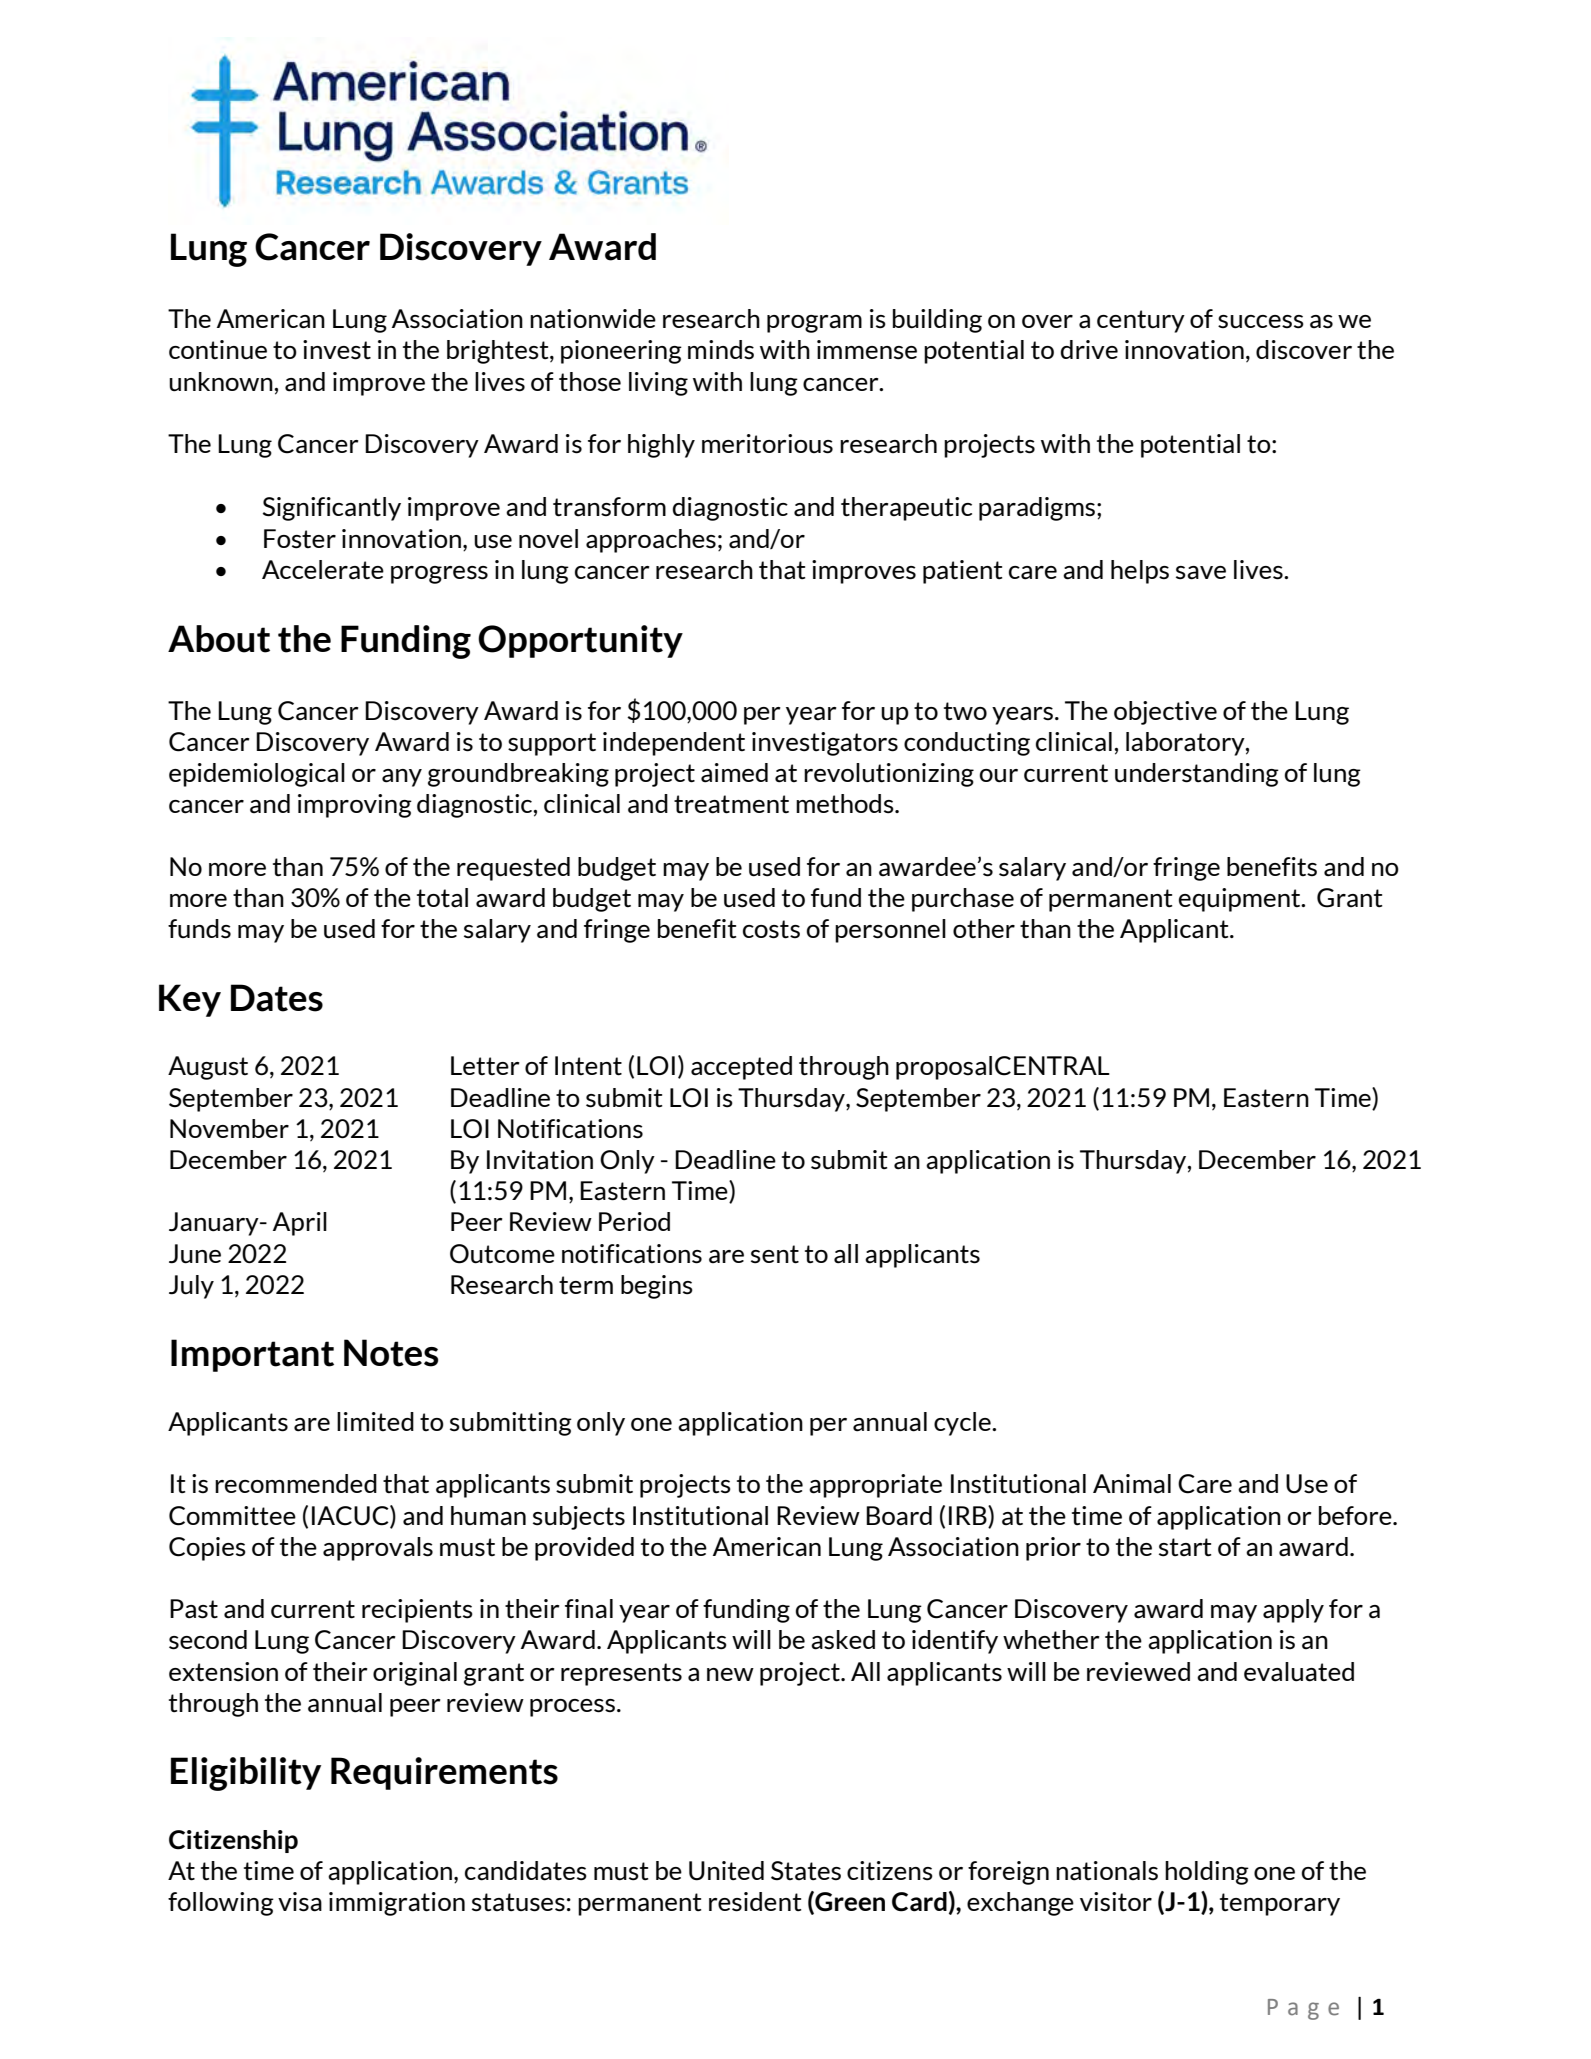 The width and height of the page is (1591, 2059). I want to click on unknown, so click(222, 381).
